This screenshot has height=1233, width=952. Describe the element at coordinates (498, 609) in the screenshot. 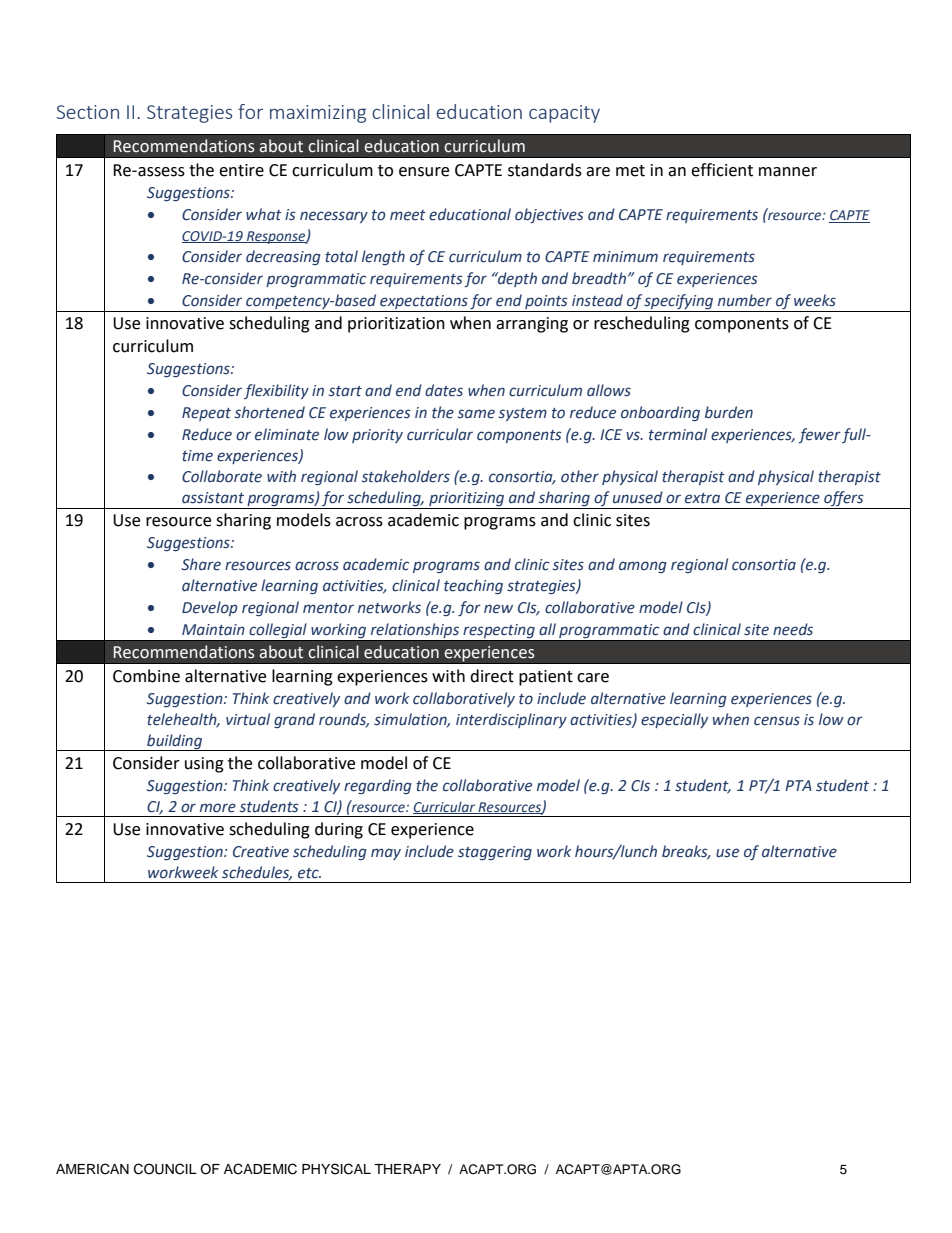

I see `new` at that location.
